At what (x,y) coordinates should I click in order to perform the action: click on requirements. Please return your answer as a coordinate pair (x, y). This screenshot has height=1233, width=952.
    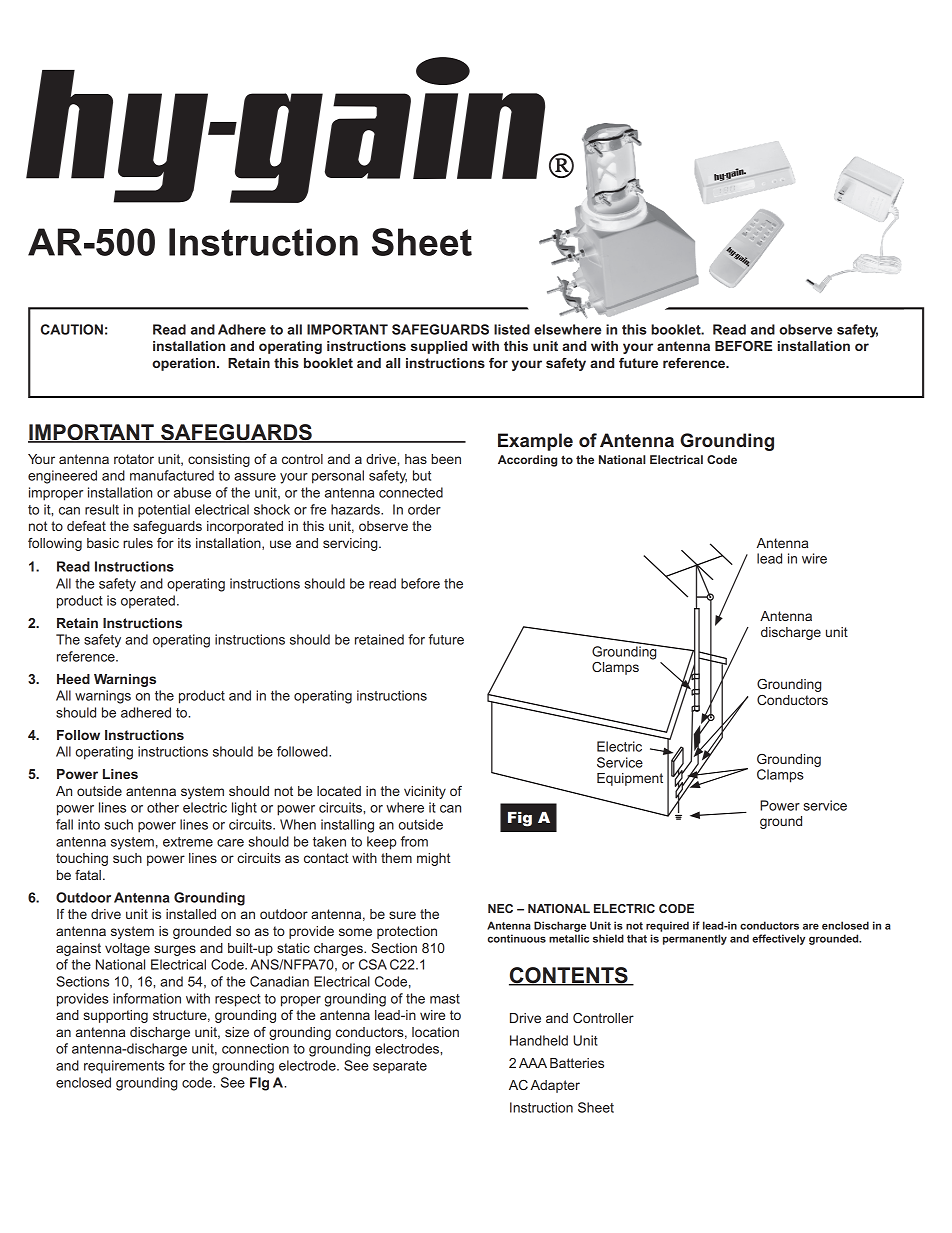
    Looking at the image, I should click on (124, 1067).
